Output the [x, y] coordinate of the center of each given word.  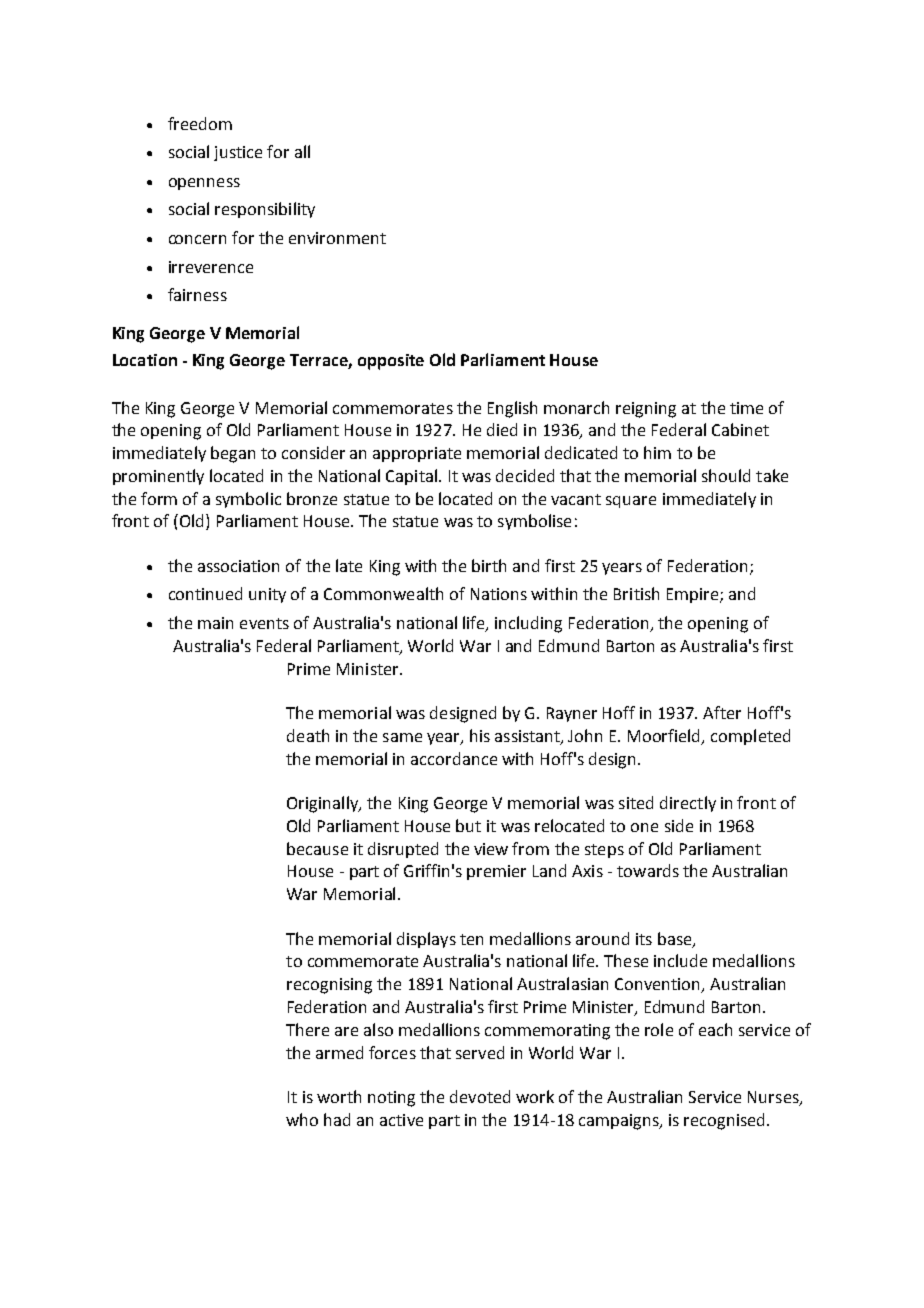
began [233, 454]
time [746, 408]
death [308, 735]
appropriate [417, 454]
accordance [454, 758]
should [726, 475]
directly [688, 804]
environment [337, 238]
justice [238, 153]
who [302, 1119]
